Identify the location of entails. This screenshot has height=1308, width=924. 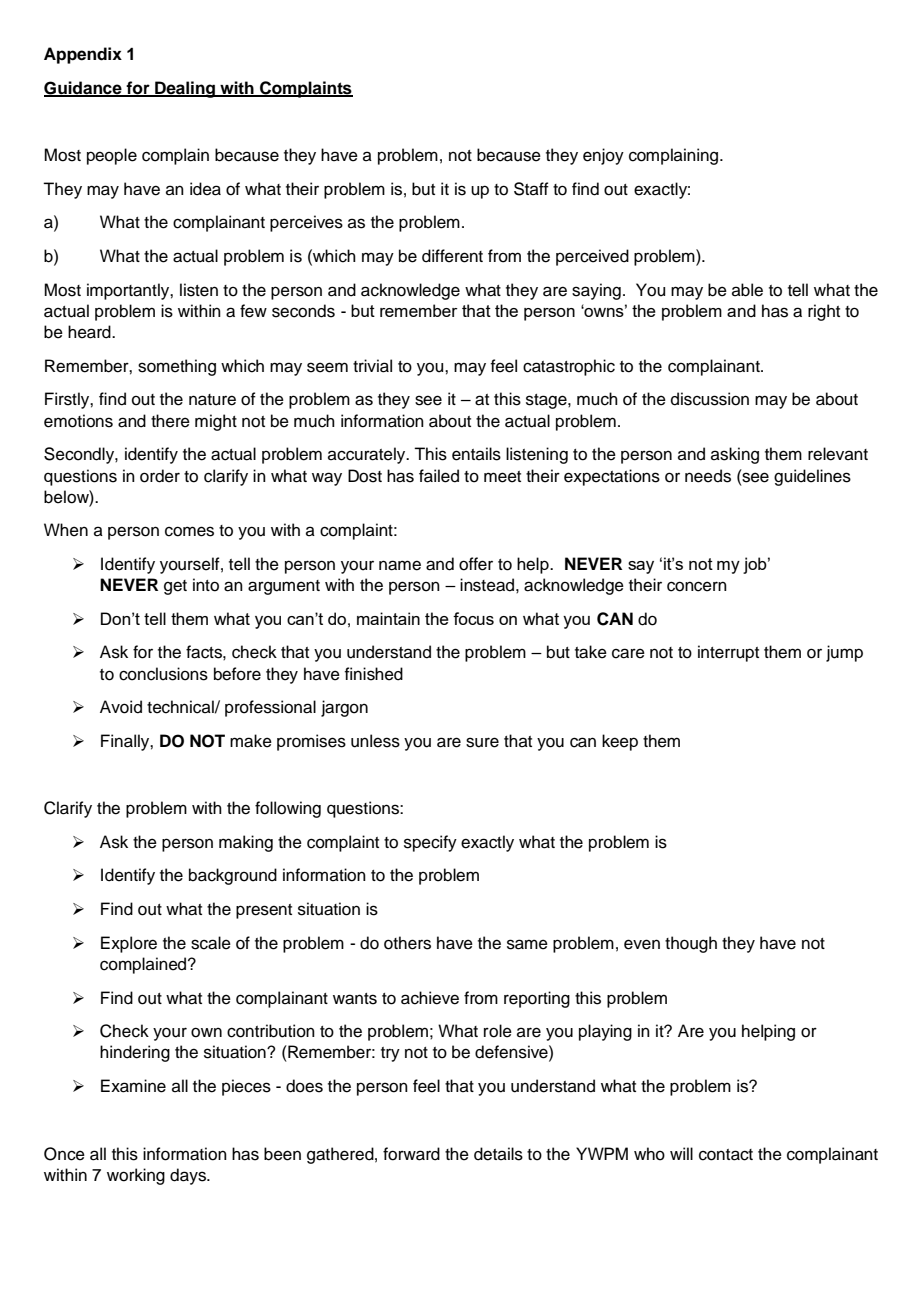
(476, 454).
